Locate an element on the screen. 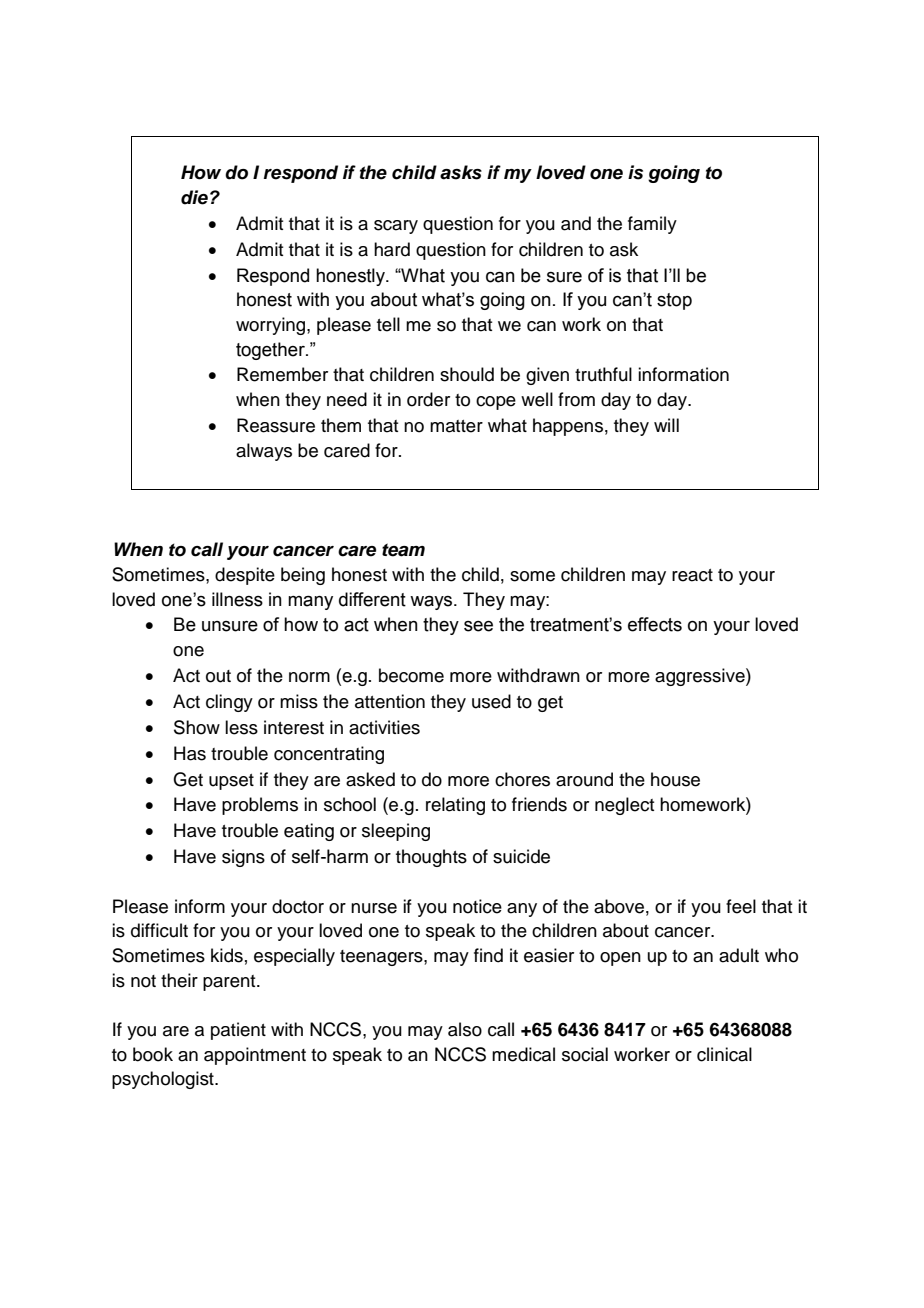  despite is located at coordinates (245, 576).
